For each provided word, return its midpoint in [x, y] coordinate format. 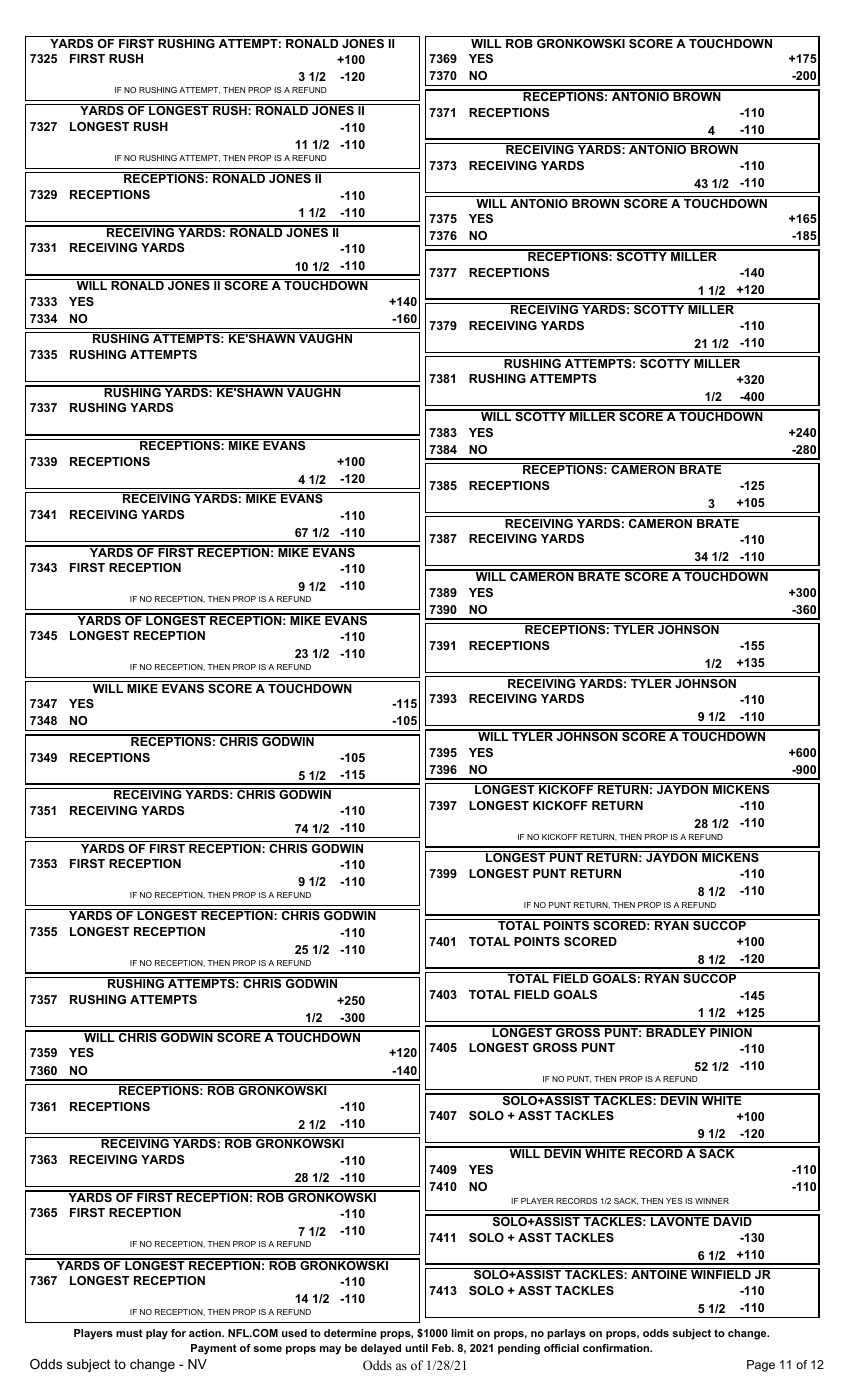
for [178, 1333]
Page [761, 1366]
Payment [214, 1349]
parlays [566, 1334]
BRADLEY [676, 1031]
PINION [731, 1031]
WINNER [712, 1201]
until [416, 1348]
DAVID [733, 1220]
